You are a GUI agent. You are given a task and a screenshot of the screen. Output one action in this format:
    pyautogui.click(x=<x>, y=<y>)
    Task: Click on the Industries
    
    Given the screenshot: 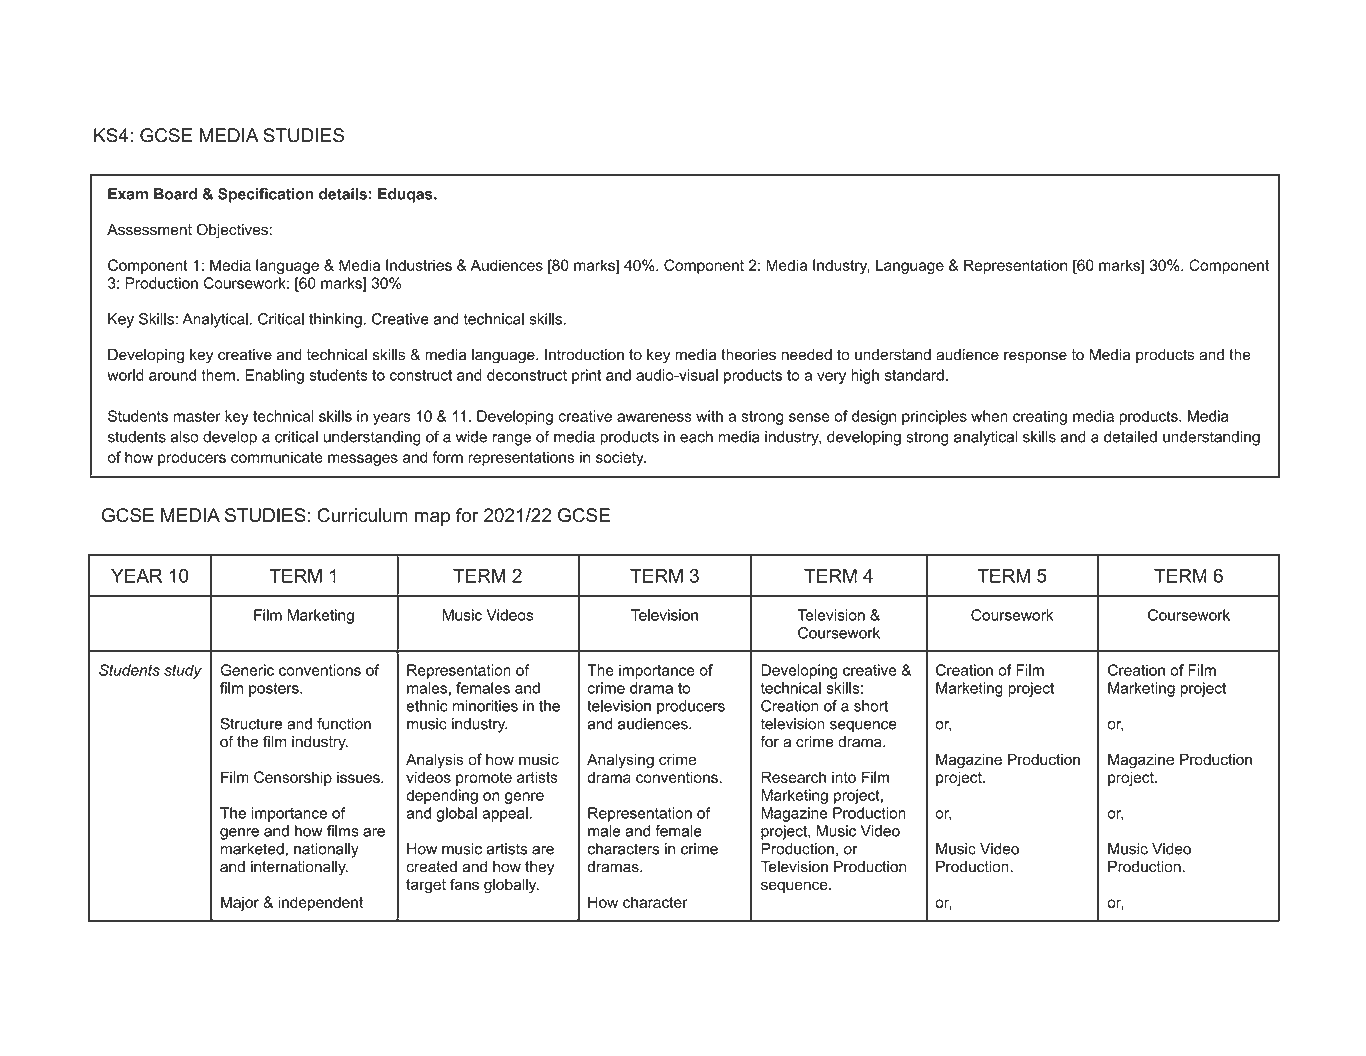 What is the action you would take?
    pyautogui.click(x=419, y=265)
